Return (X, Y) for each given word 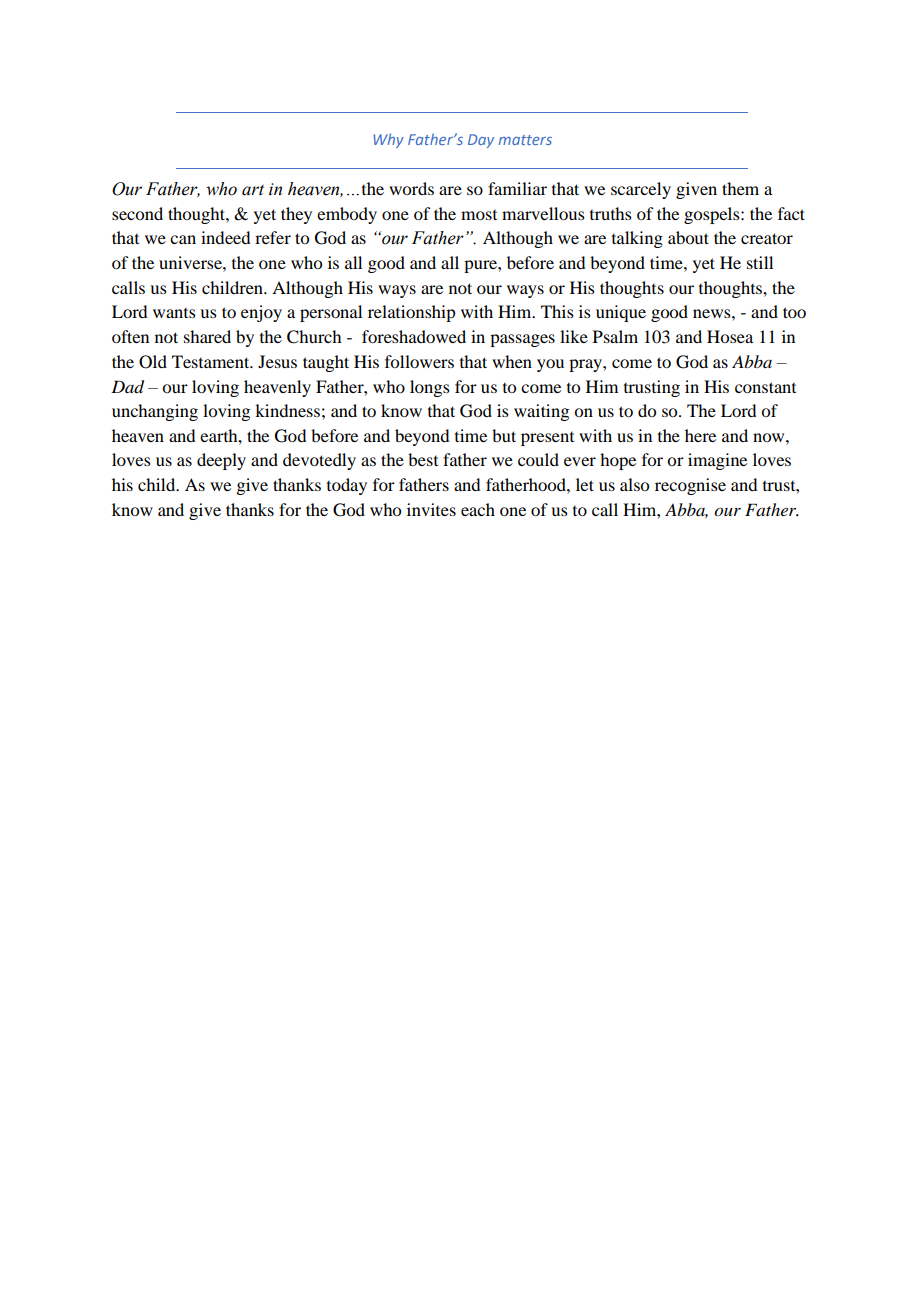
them (740, 188)
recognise (690, 486)
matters (525, 140)
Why (389, 140)
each (478, 509)
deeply (221, 461)
